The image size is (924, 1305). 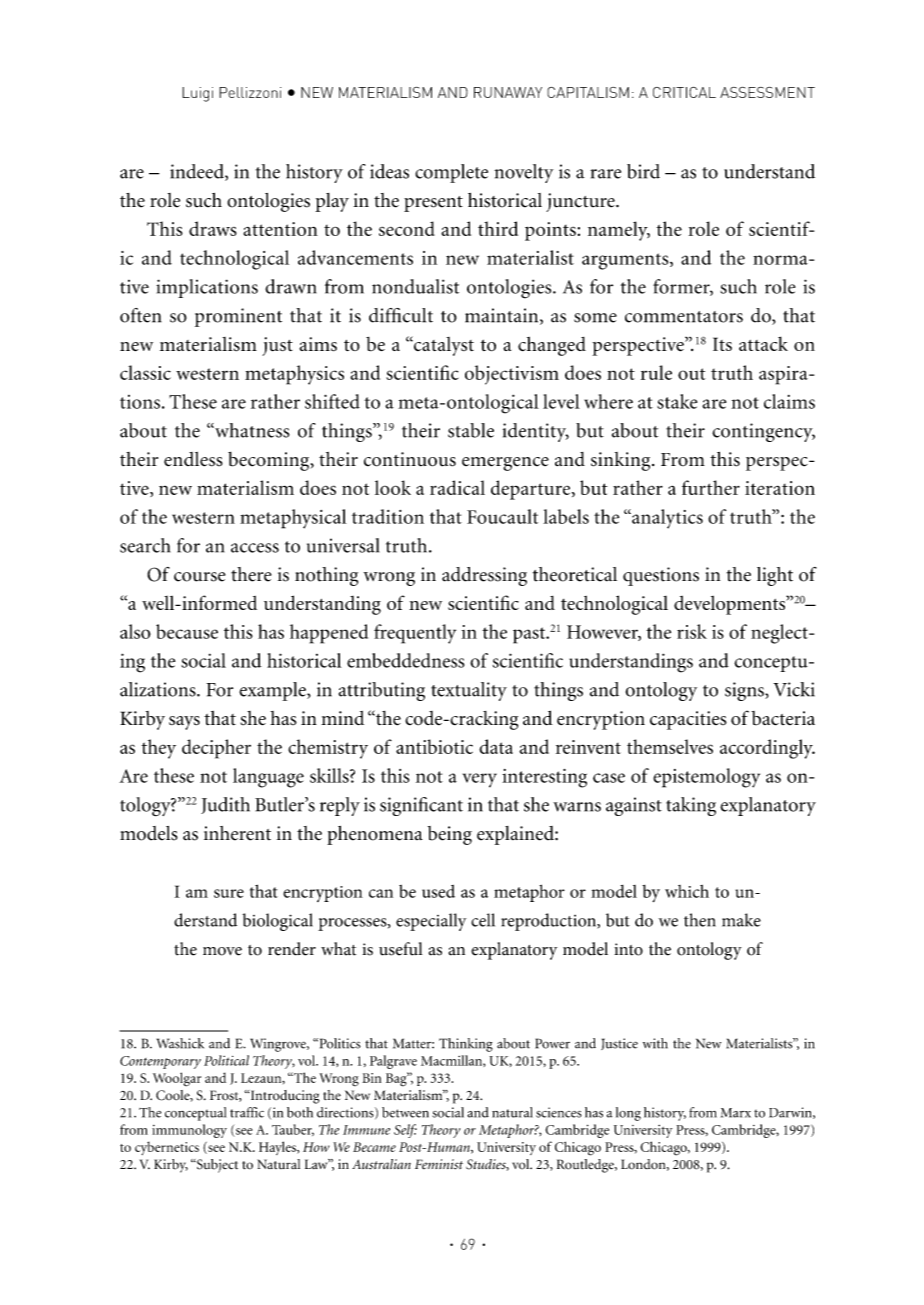 What do you see at coordinates (692, 631) in the screenshot?
I see `risk` at bounding box center [692, 631].
